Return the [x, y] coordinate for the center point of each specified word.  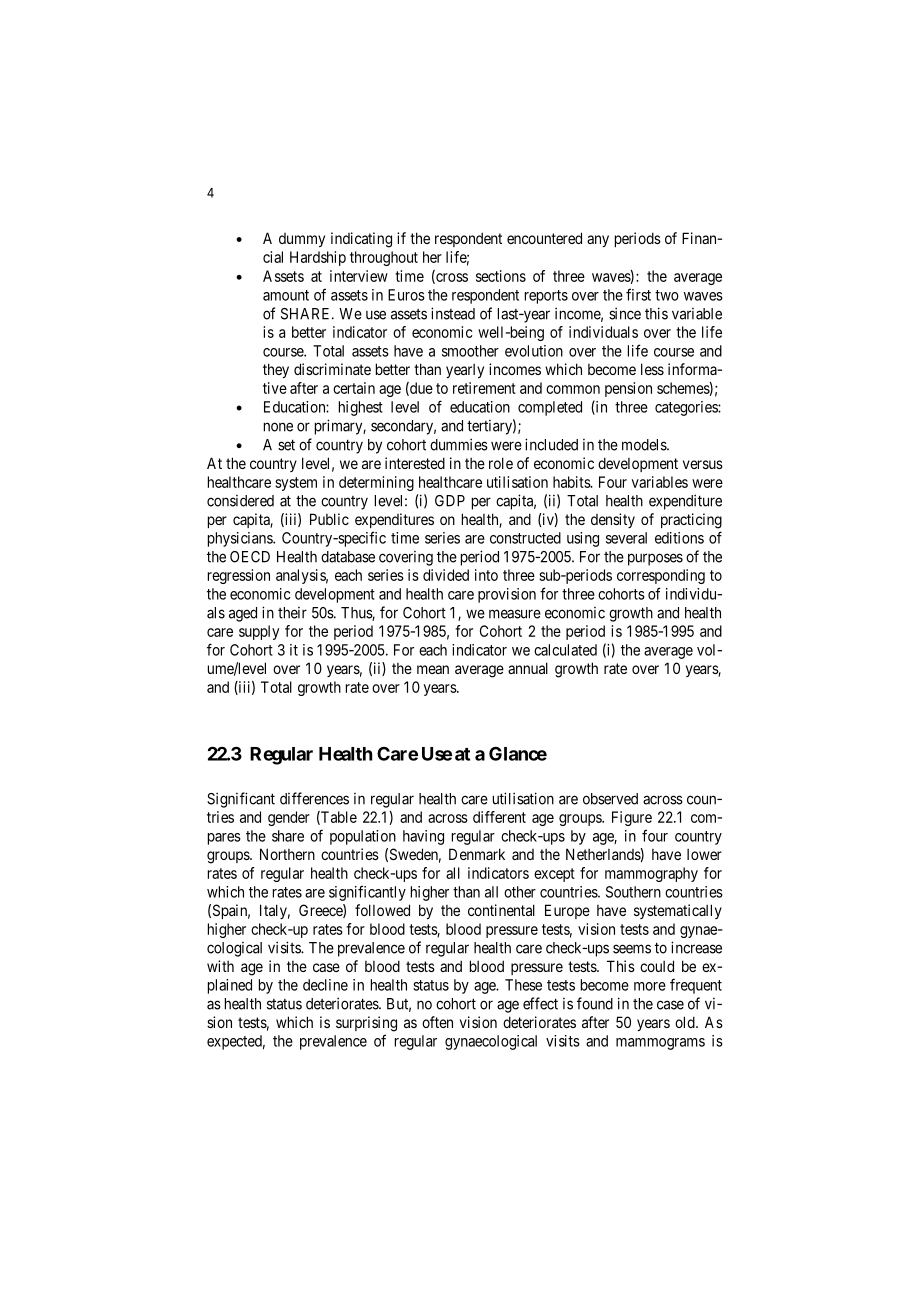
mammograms [660, 1044]
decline [325, 985]
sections [501, 276]
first [638, 294]
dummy [302, 240]
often [437, 1022]
